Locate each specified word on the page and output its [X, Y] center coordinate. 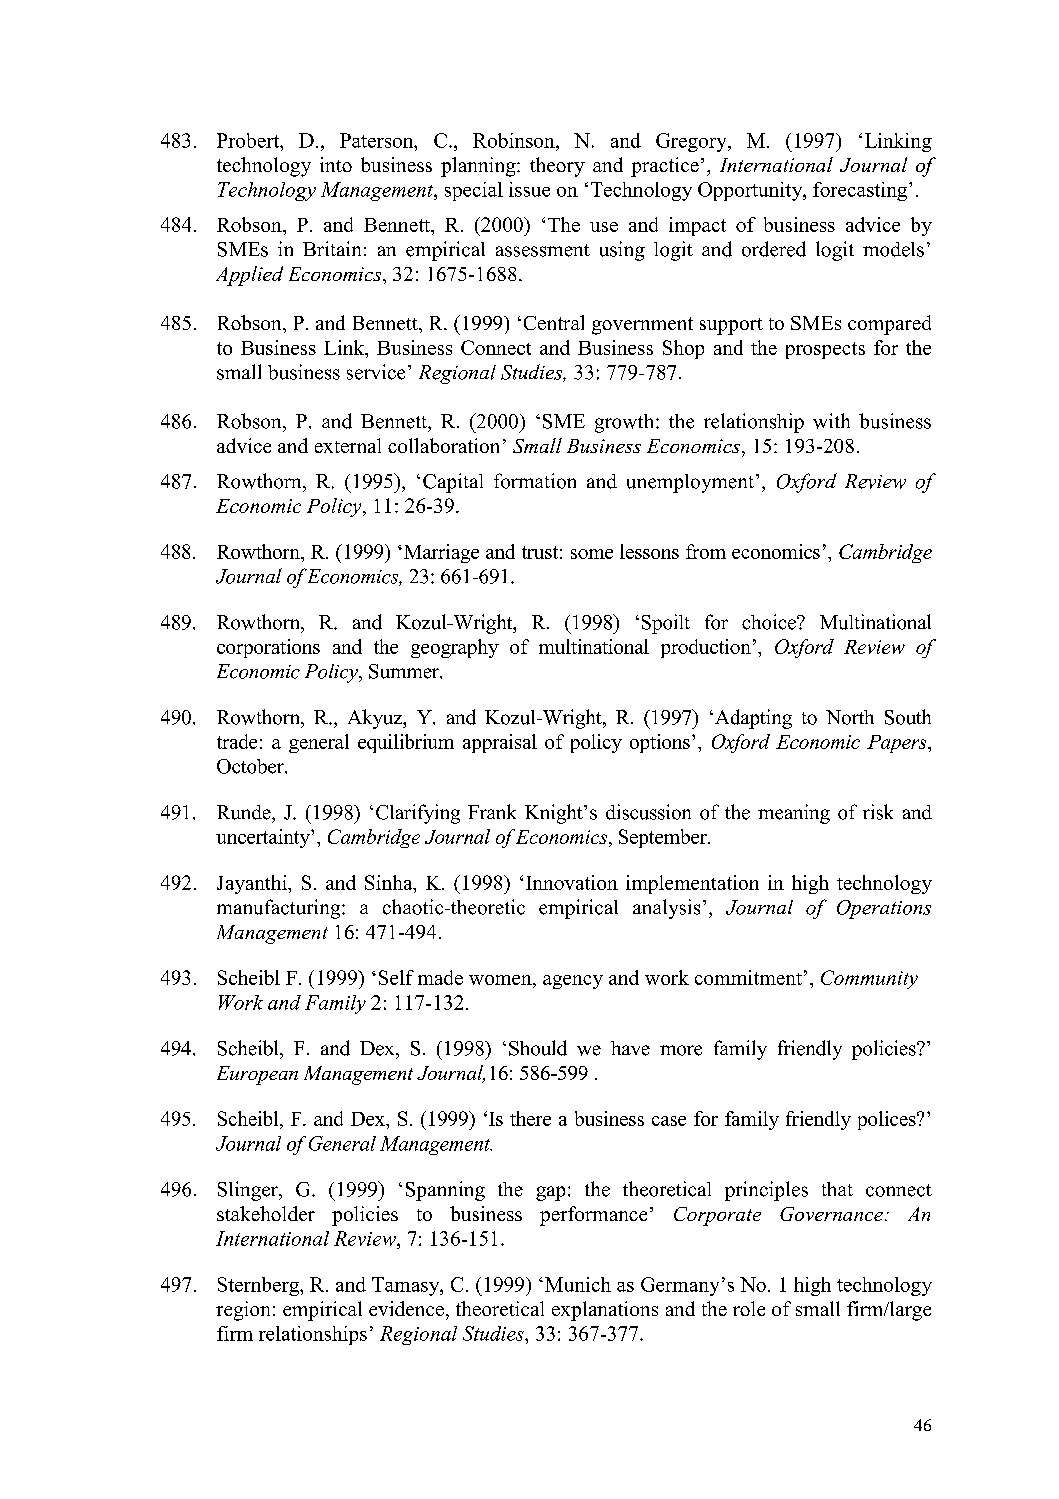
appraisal [500, 743]
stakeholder [266, 1213]
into [336, 164]
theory [557, 167]
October [251, 766]
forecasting [861, 191]
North [850, 717]
